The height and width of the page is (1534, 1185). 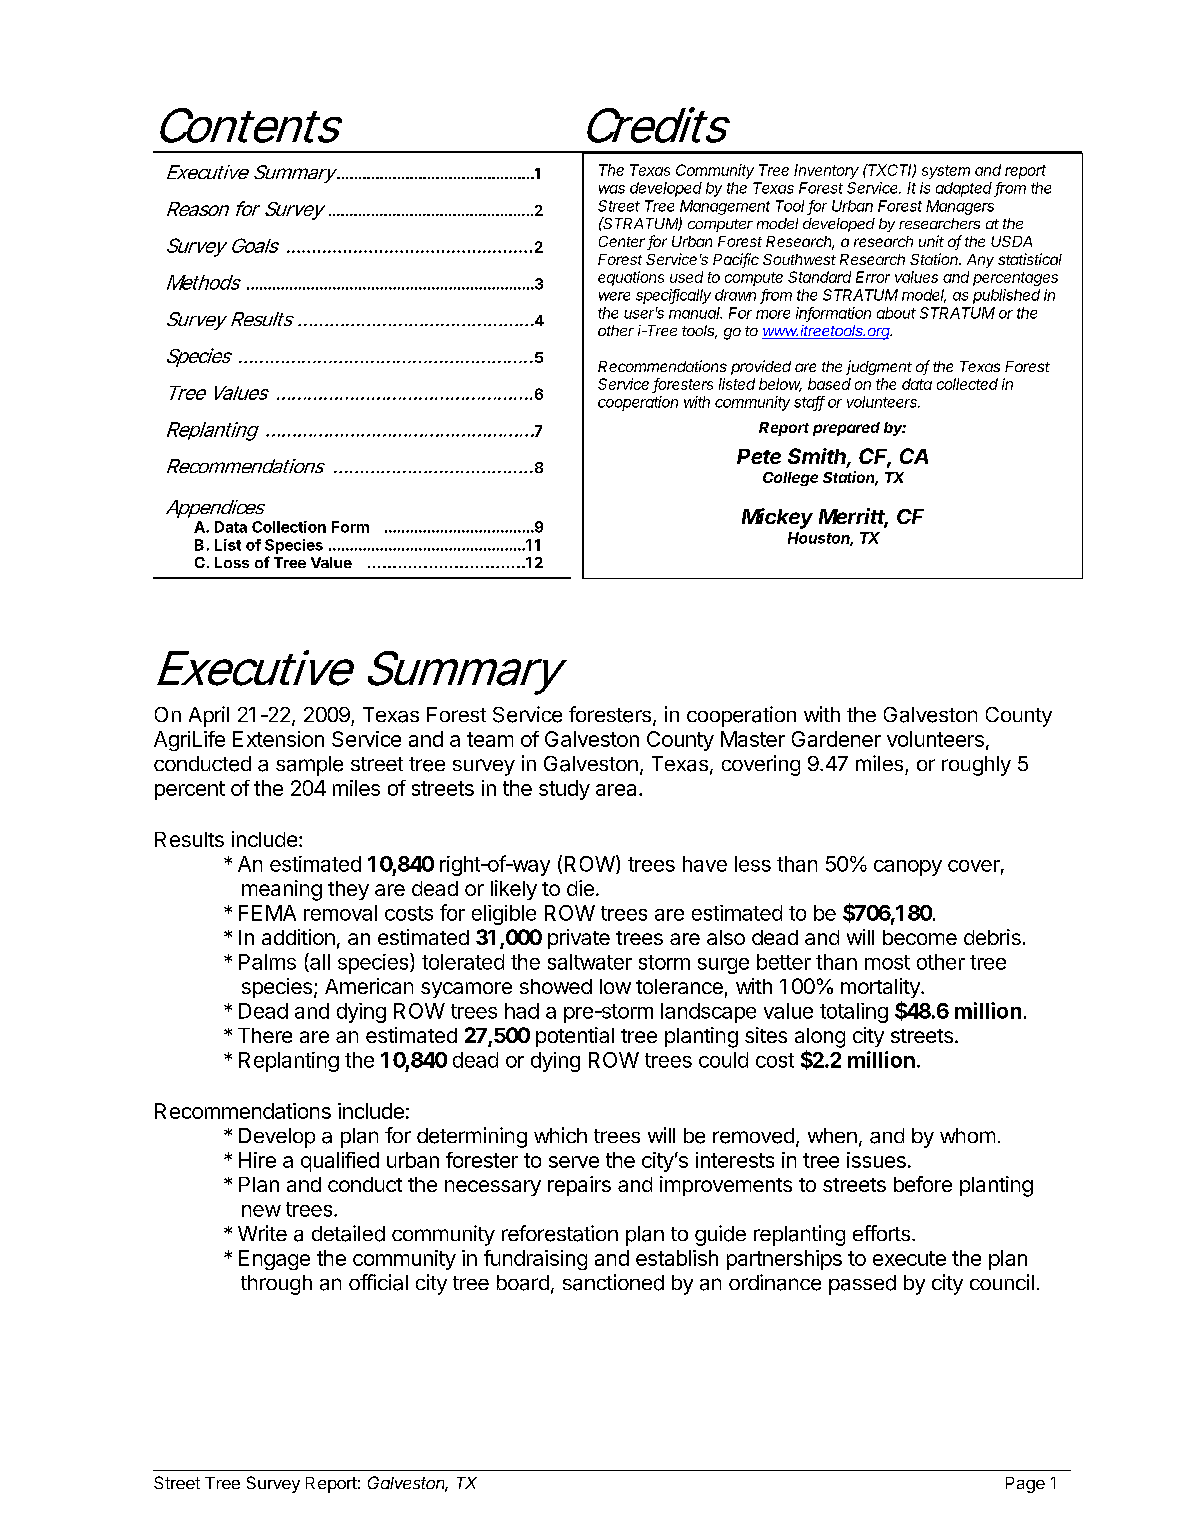 What do you see at coordinates (579, 1186) in the page?
I see `repairs` at bounding box center [579, 1186].
